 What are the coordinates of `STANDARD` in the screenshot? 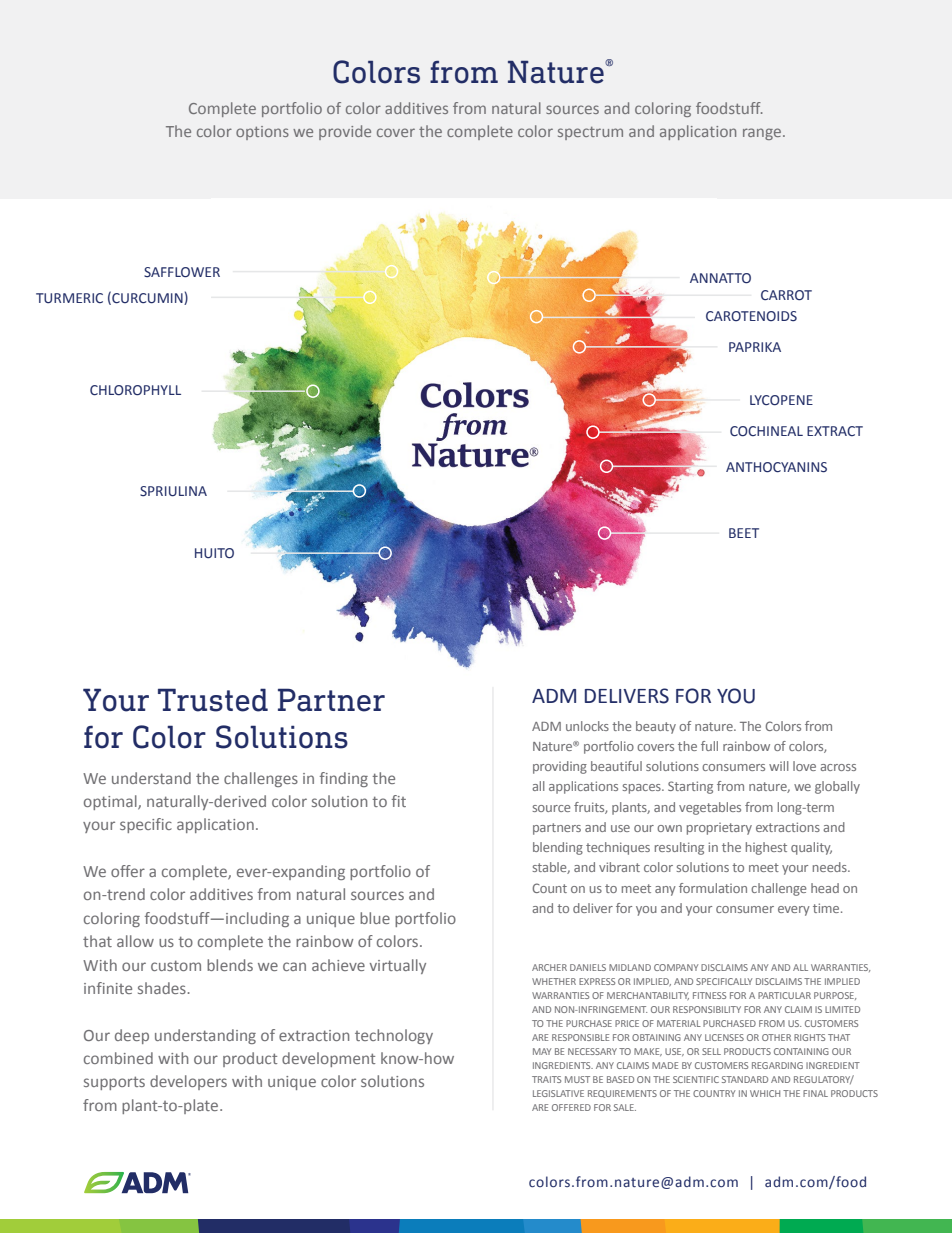 It's located at (745, 1079).
